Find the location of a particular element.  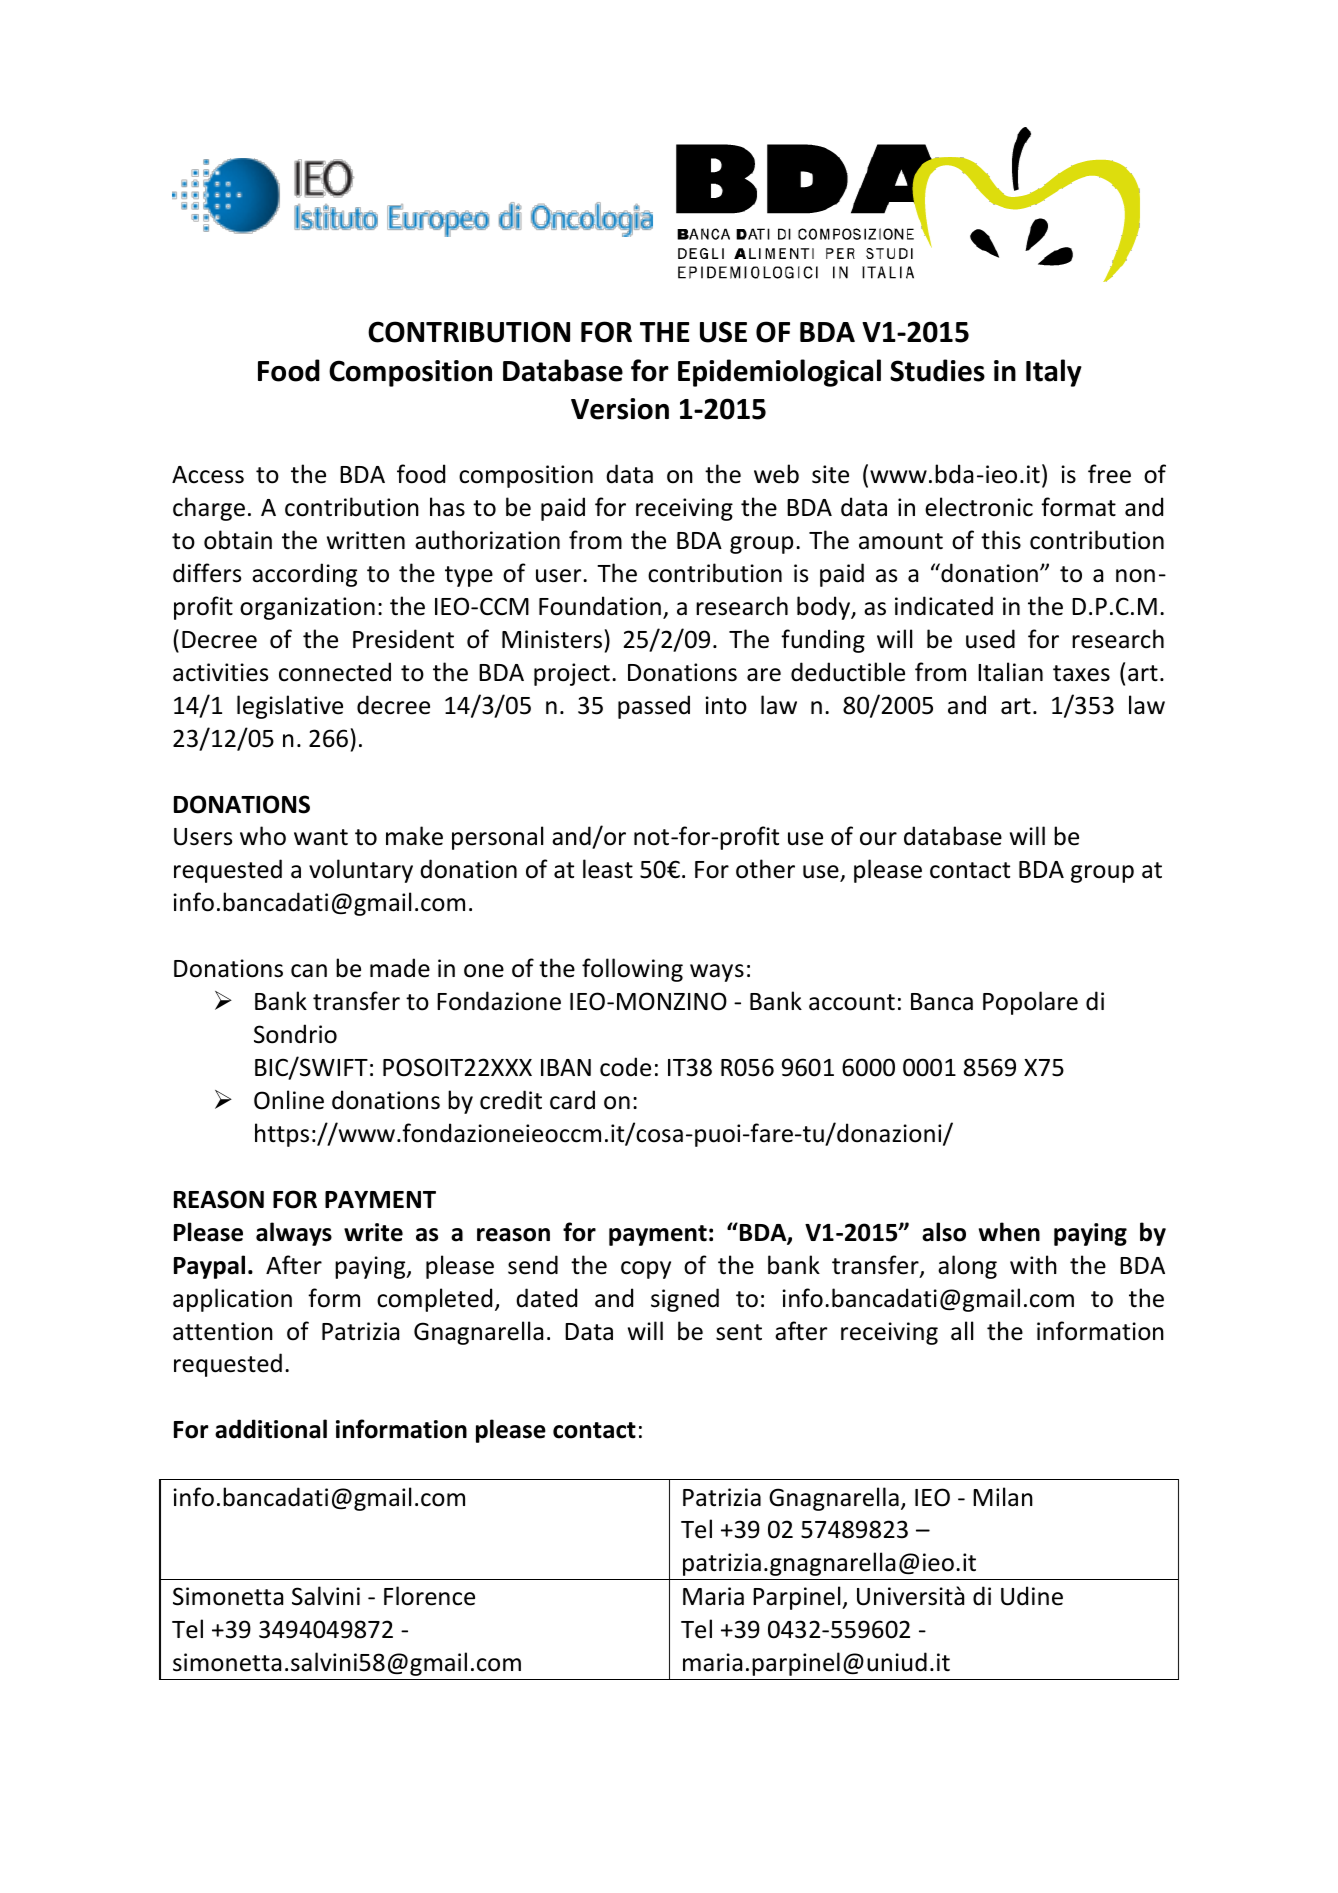

passed is located at coordinates (654, 707).
